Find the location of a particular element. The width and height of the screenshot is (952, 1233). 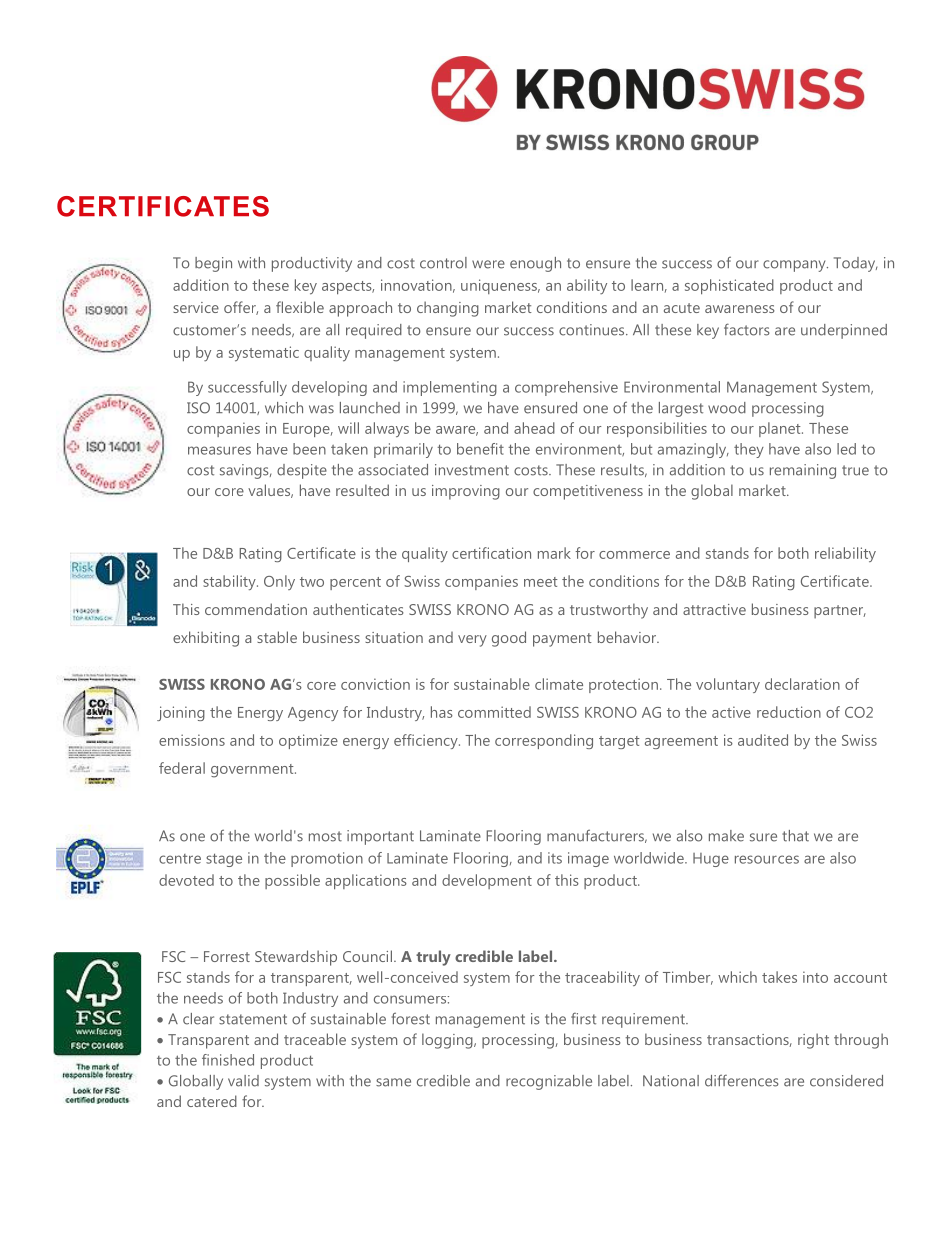

sophisticated is located at coordinates (729, 286).
